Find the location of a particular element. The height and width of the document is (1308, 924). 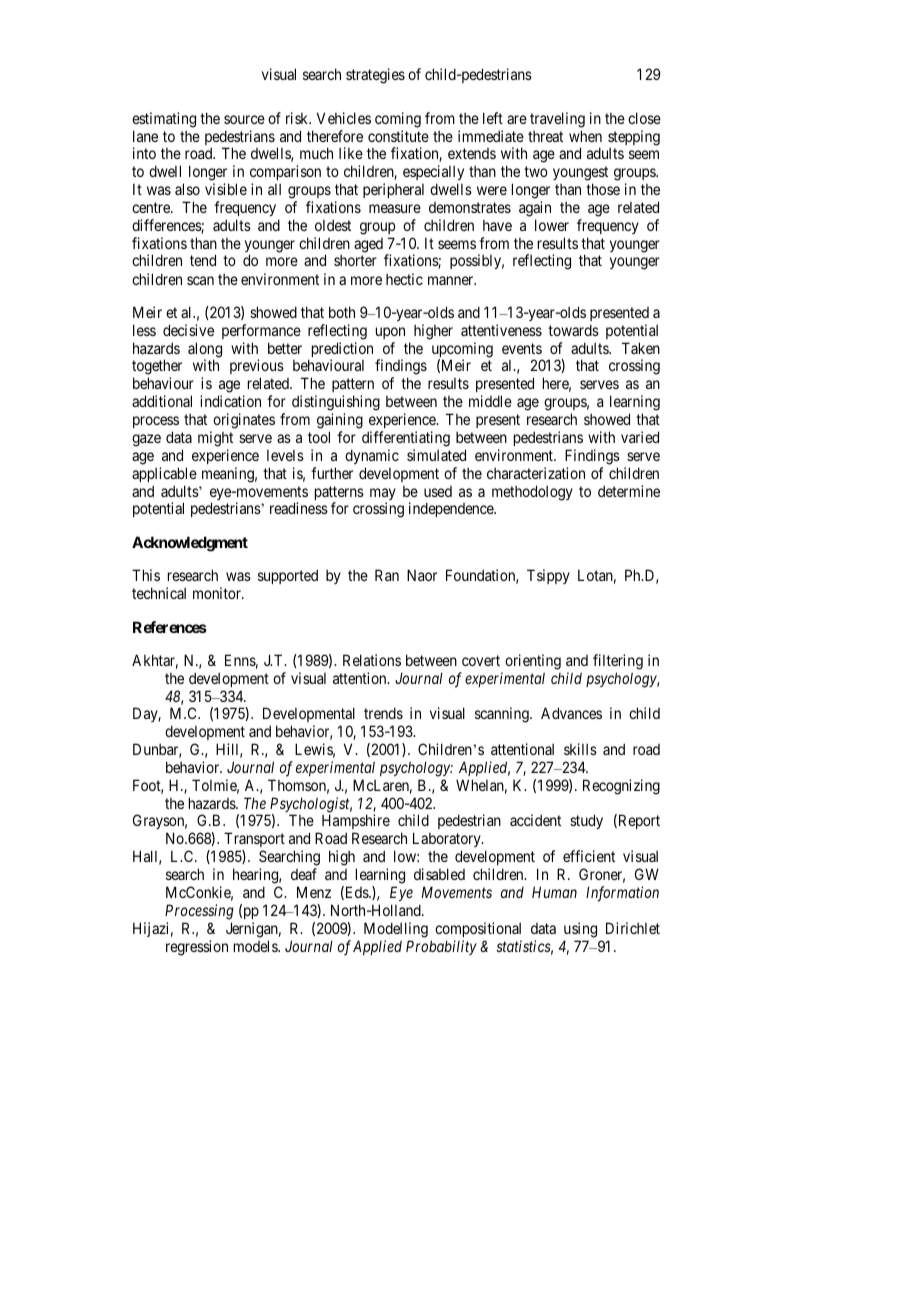

determine is located at coordinates (629, 491).
